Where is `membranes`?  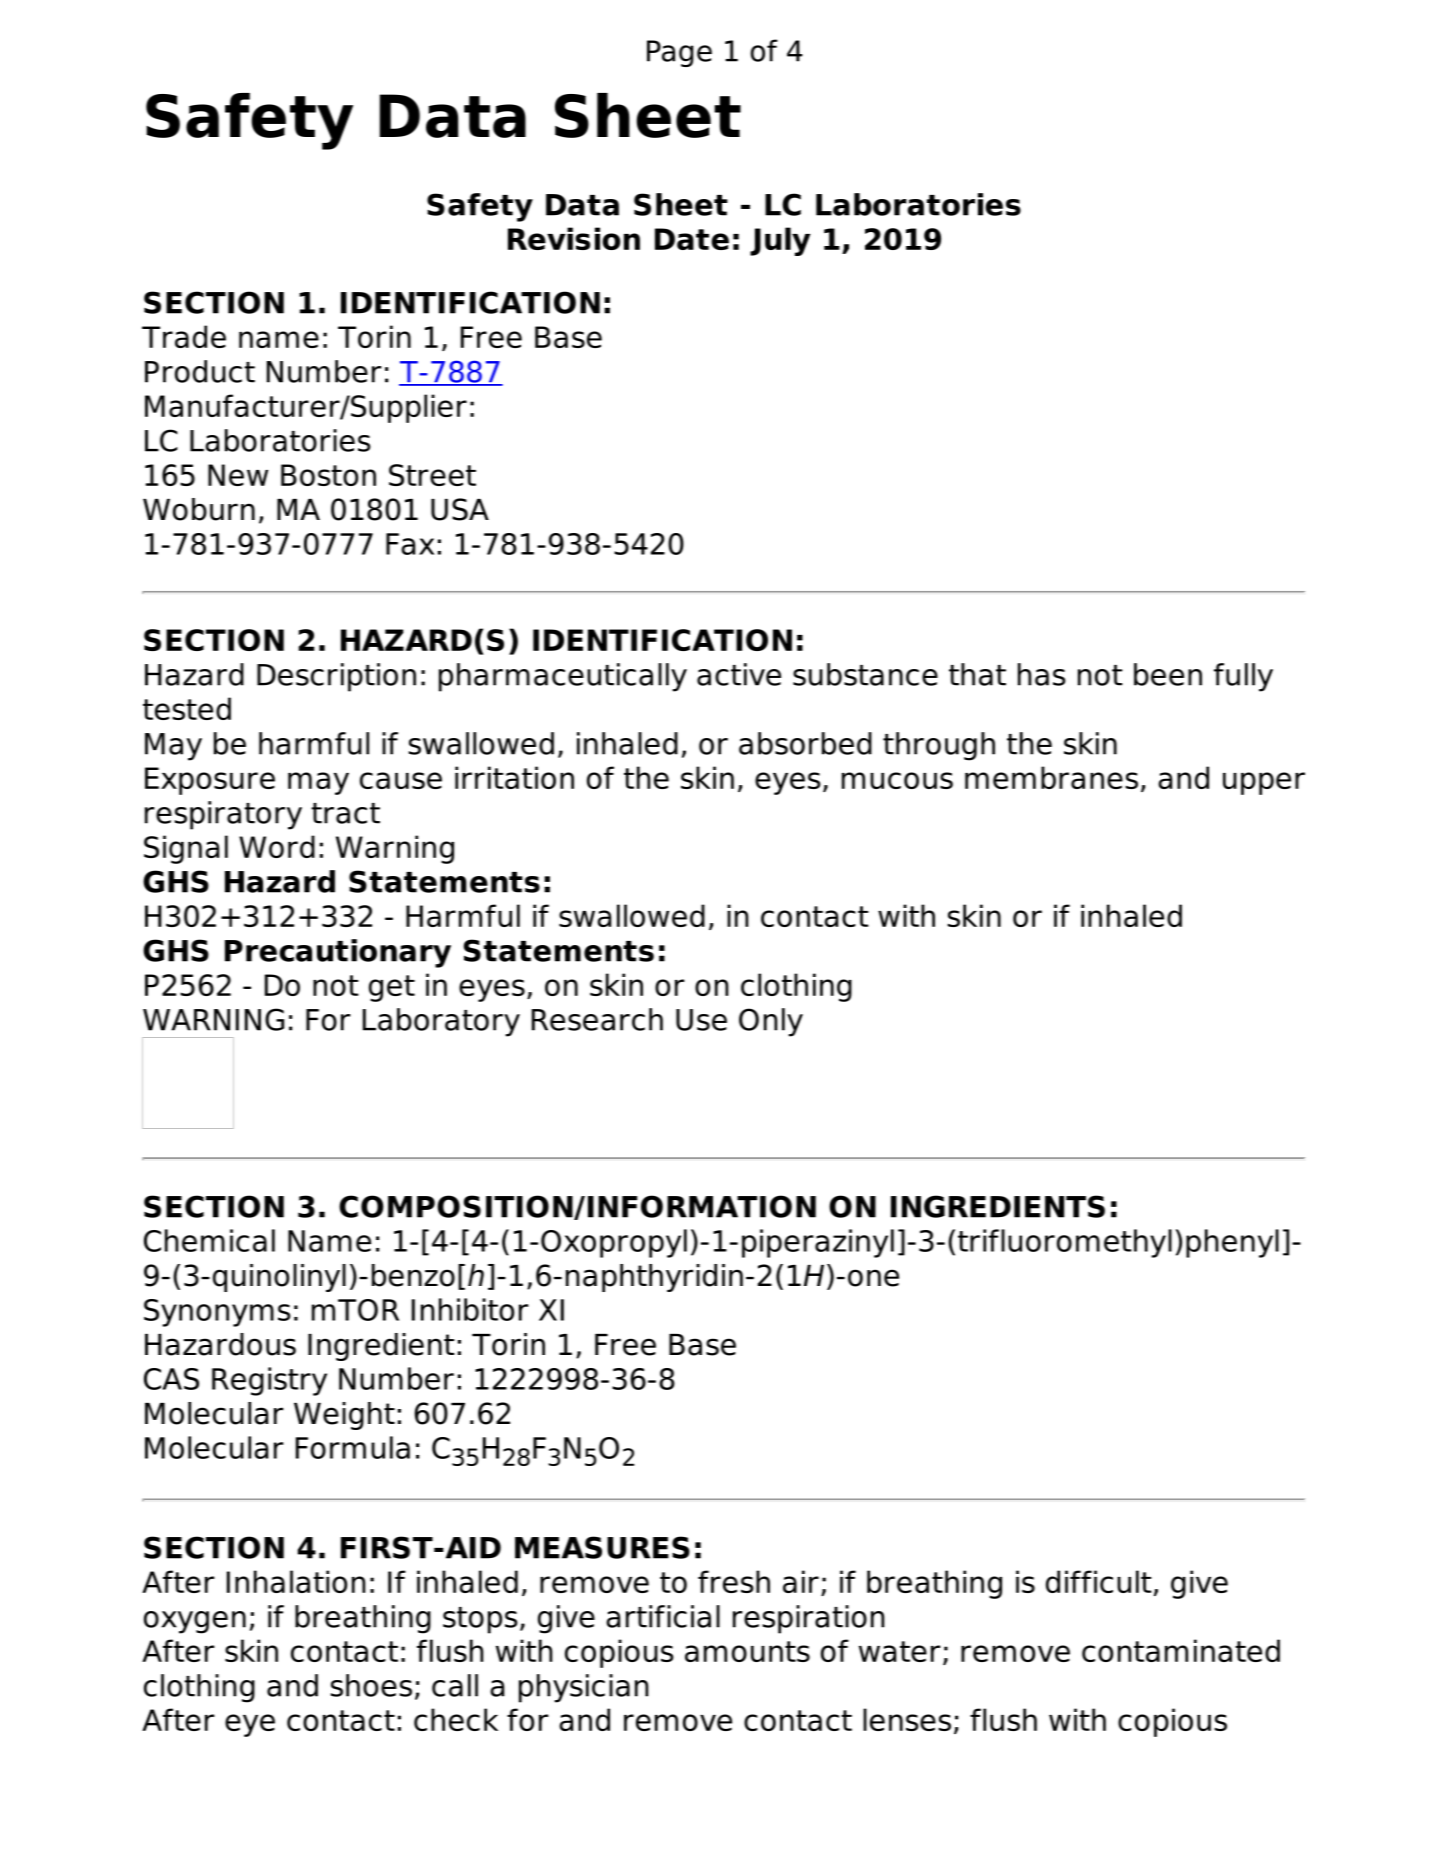 membranes is located at coordinates (1051, 777).
